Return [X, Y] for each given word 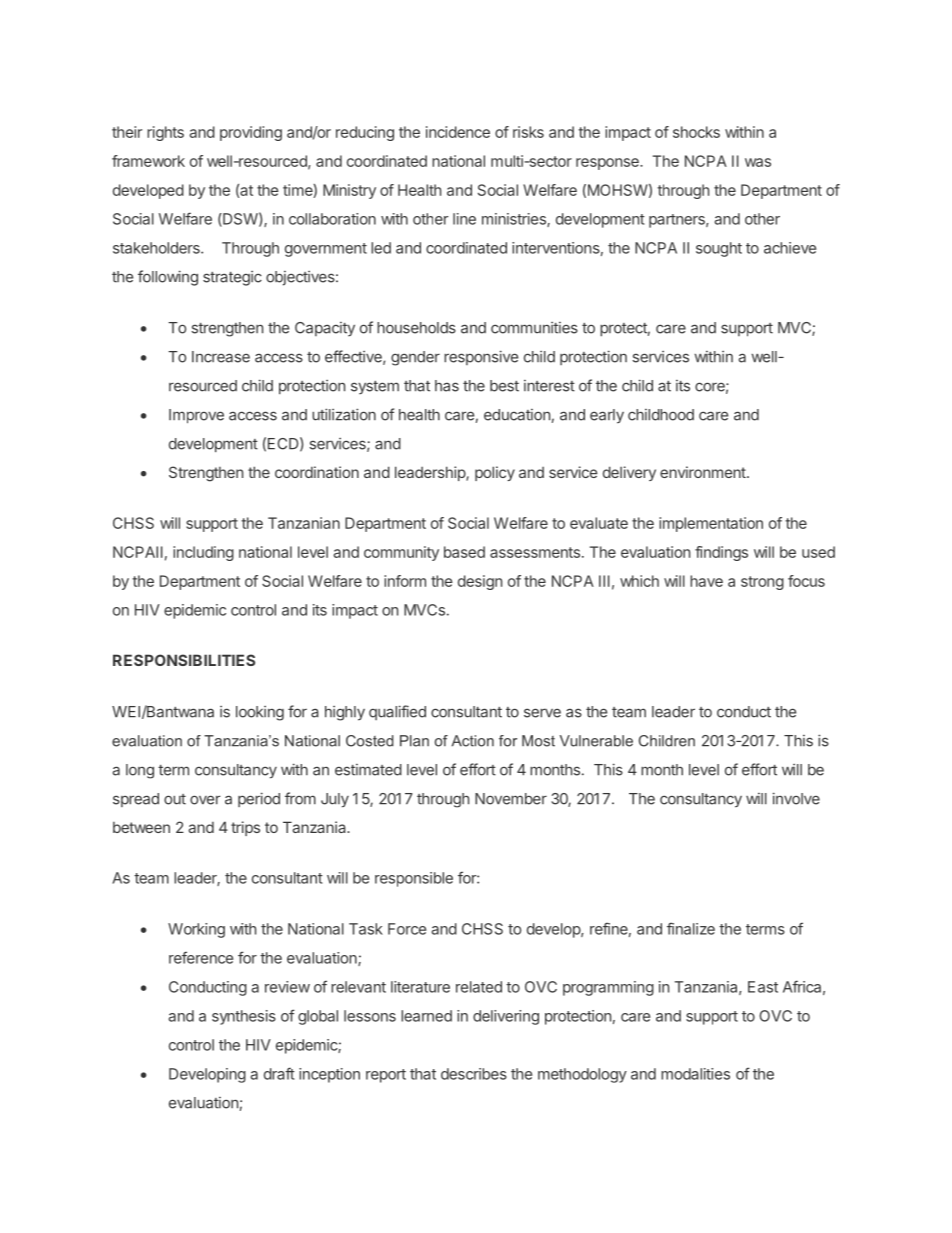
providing [251, 133]
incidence [458, 132]
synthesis [244, 1017]
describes [474, 1074]
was [758, 162]
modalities [695, 1074]
